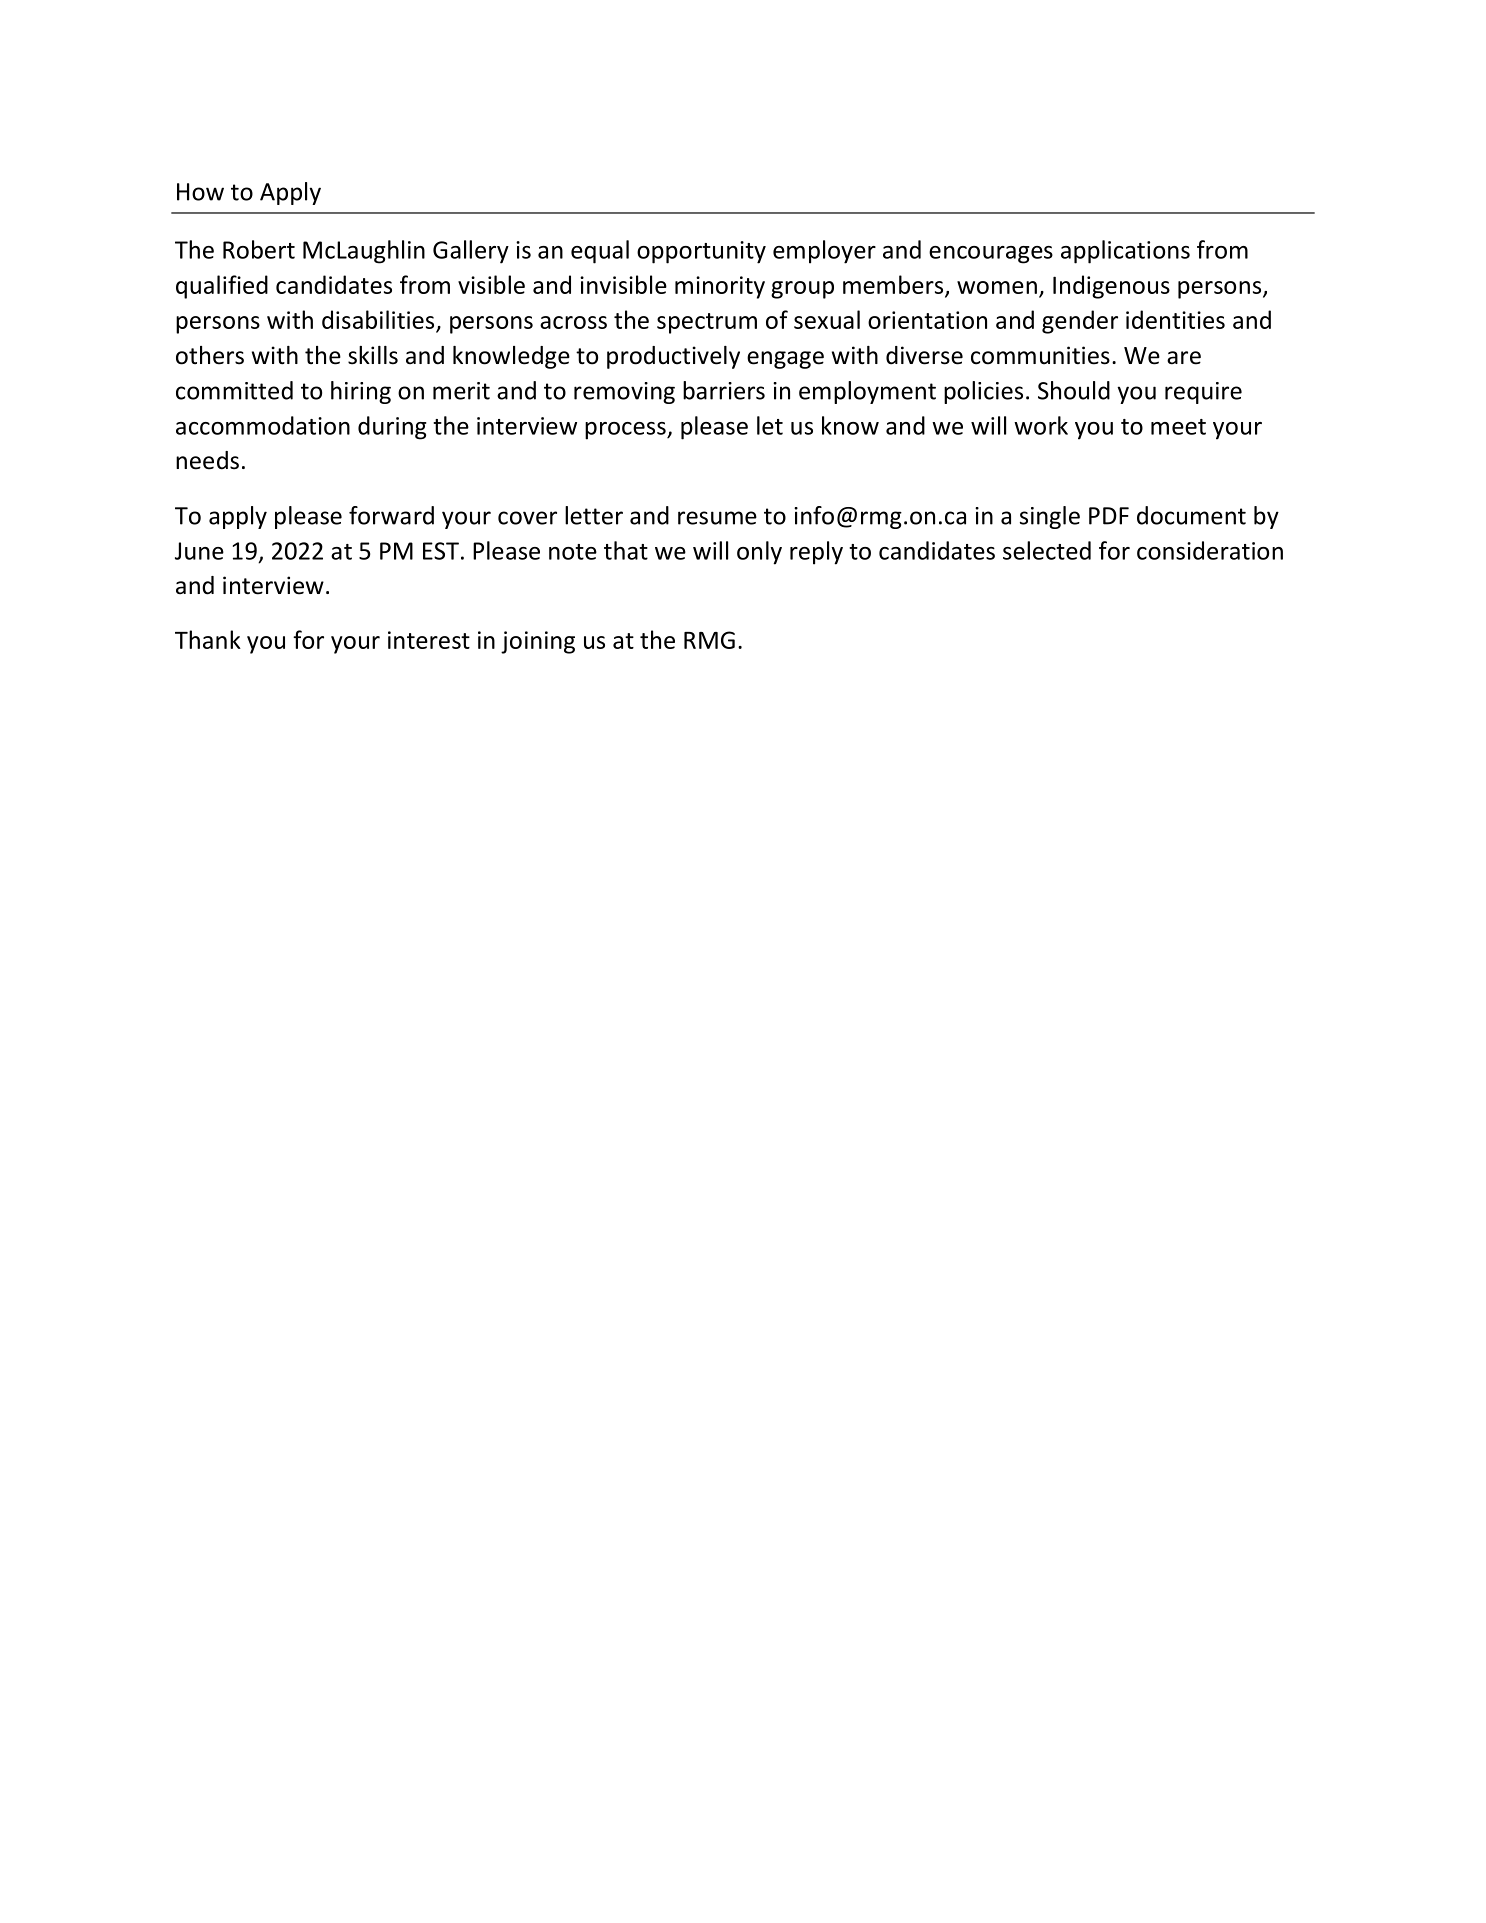 The height and width of the screenshot is (1923, 1486). What do you see at coordinates (1125, 252) in the screenshot?
I see `applications` at bounding box center [1125, 252].
